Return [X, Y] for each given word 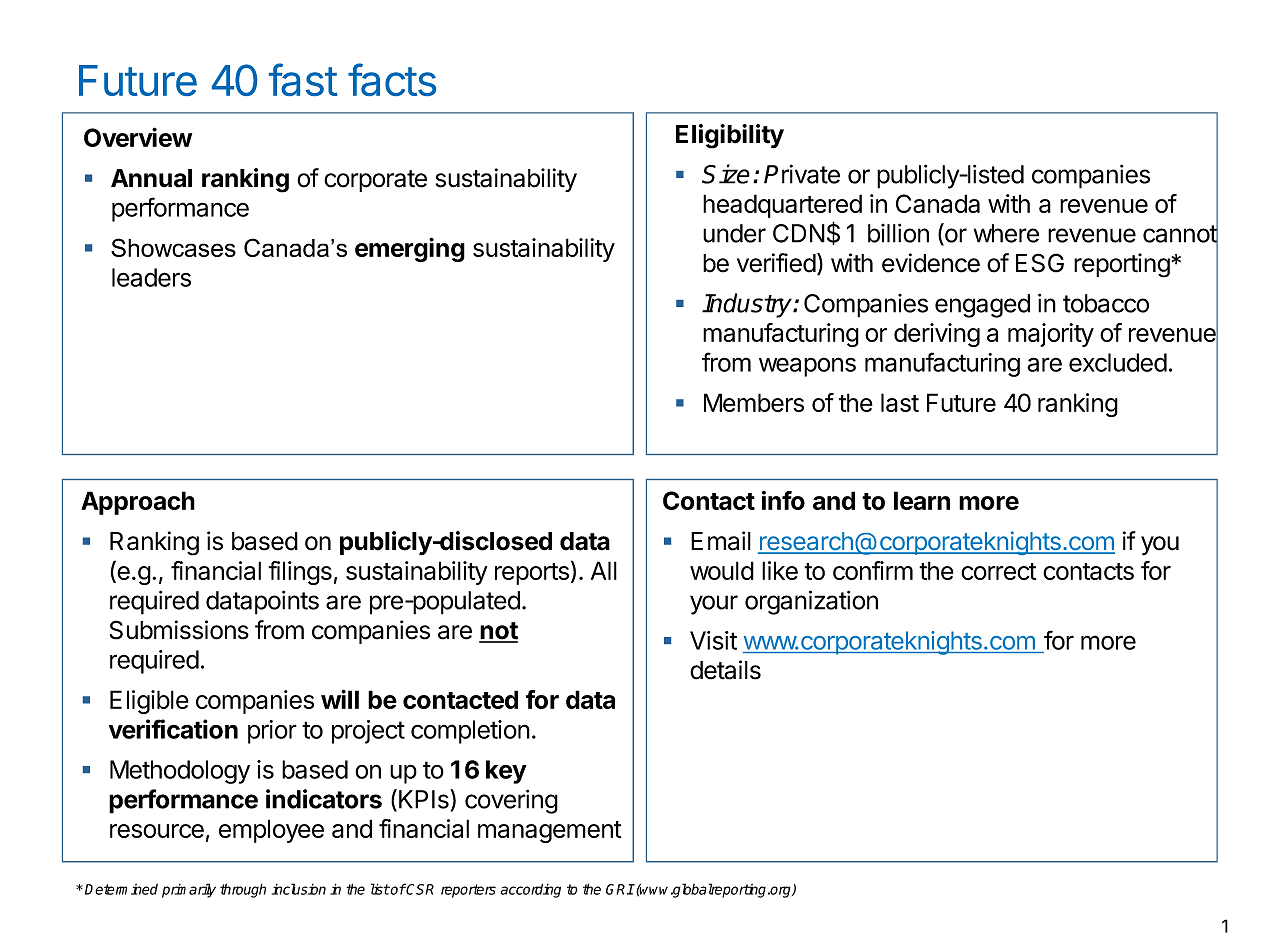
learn [922, 500]
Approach [138, 503]
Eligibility [730, 136]
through [243, 890]
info [783, 500]
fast [303, 79]
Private [802, 174]
